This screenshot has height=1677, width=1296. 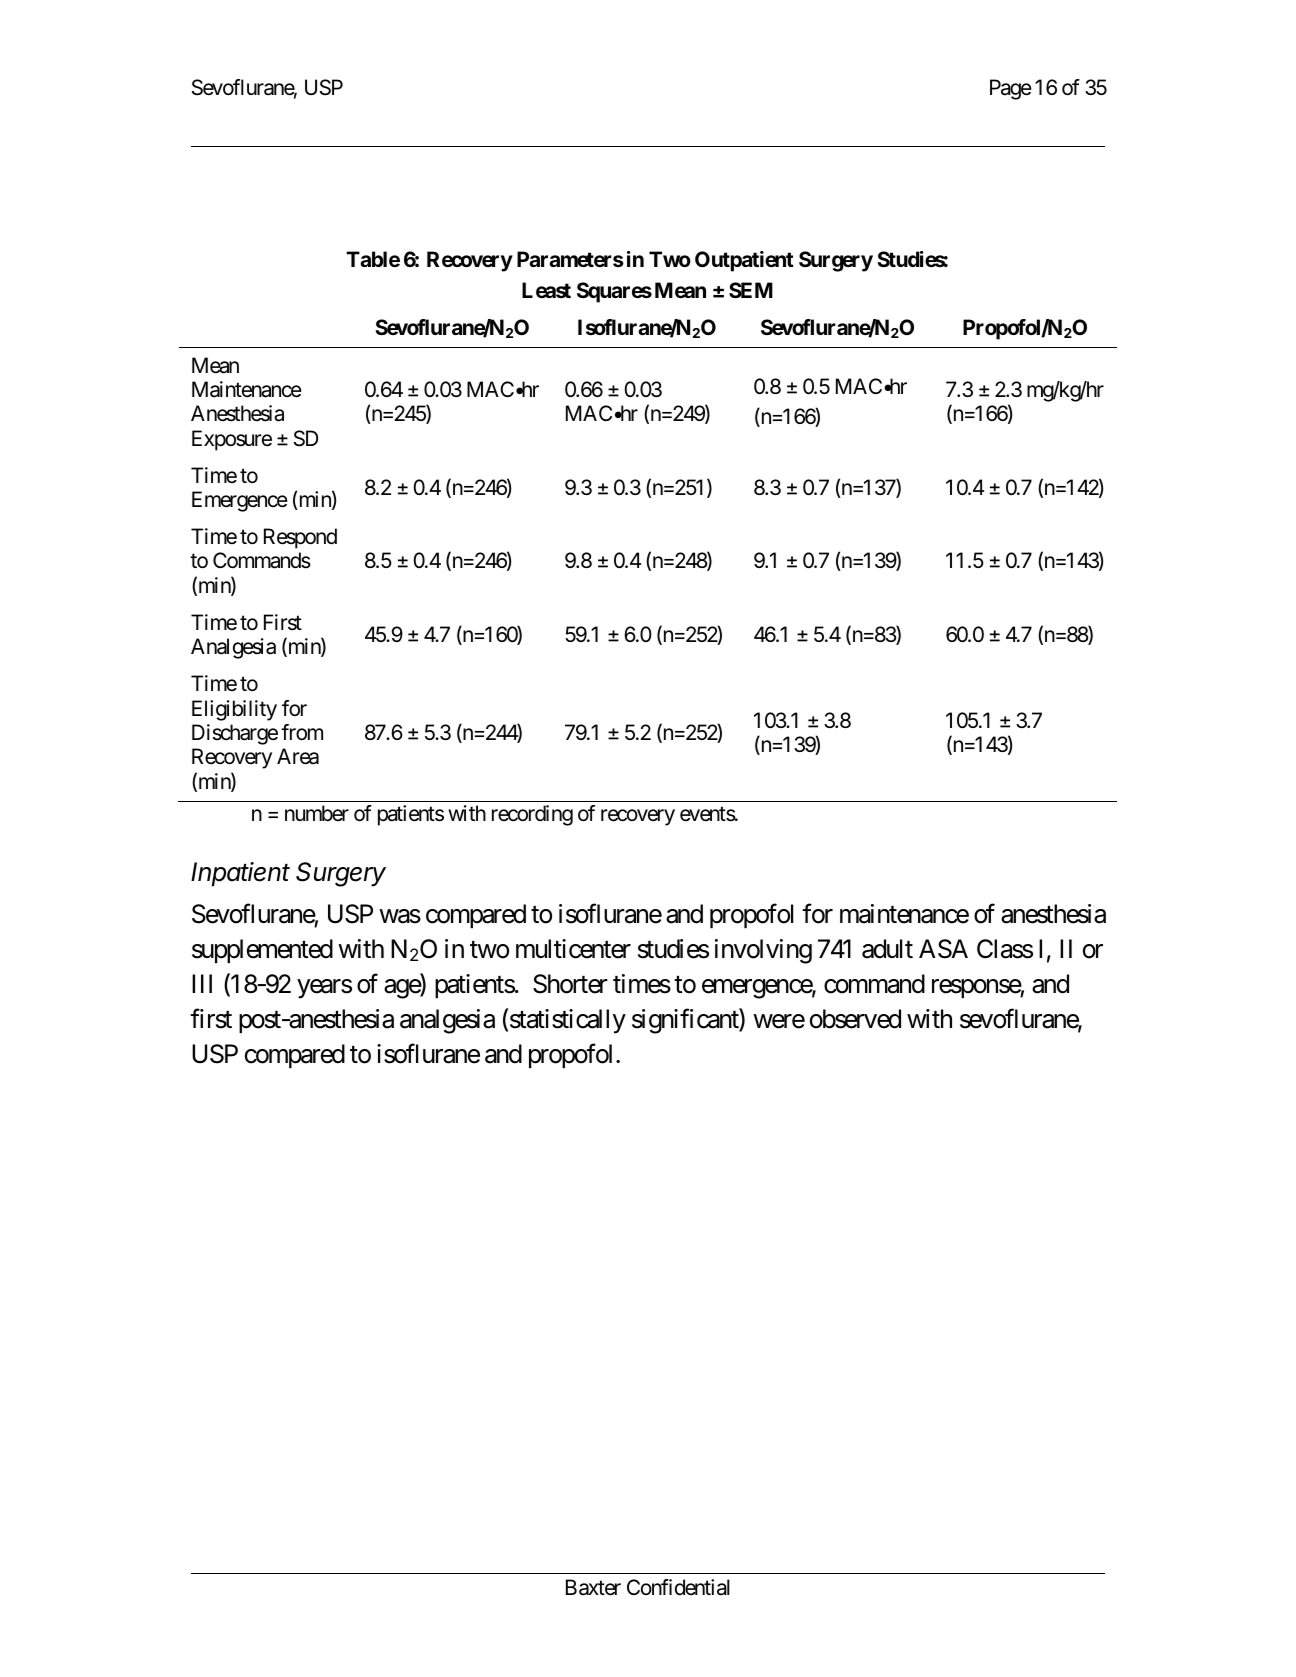 What do you see at coordinates (744, 261) in the screenshot?
I see `Outpatient` at bounding box center [744, 261].
